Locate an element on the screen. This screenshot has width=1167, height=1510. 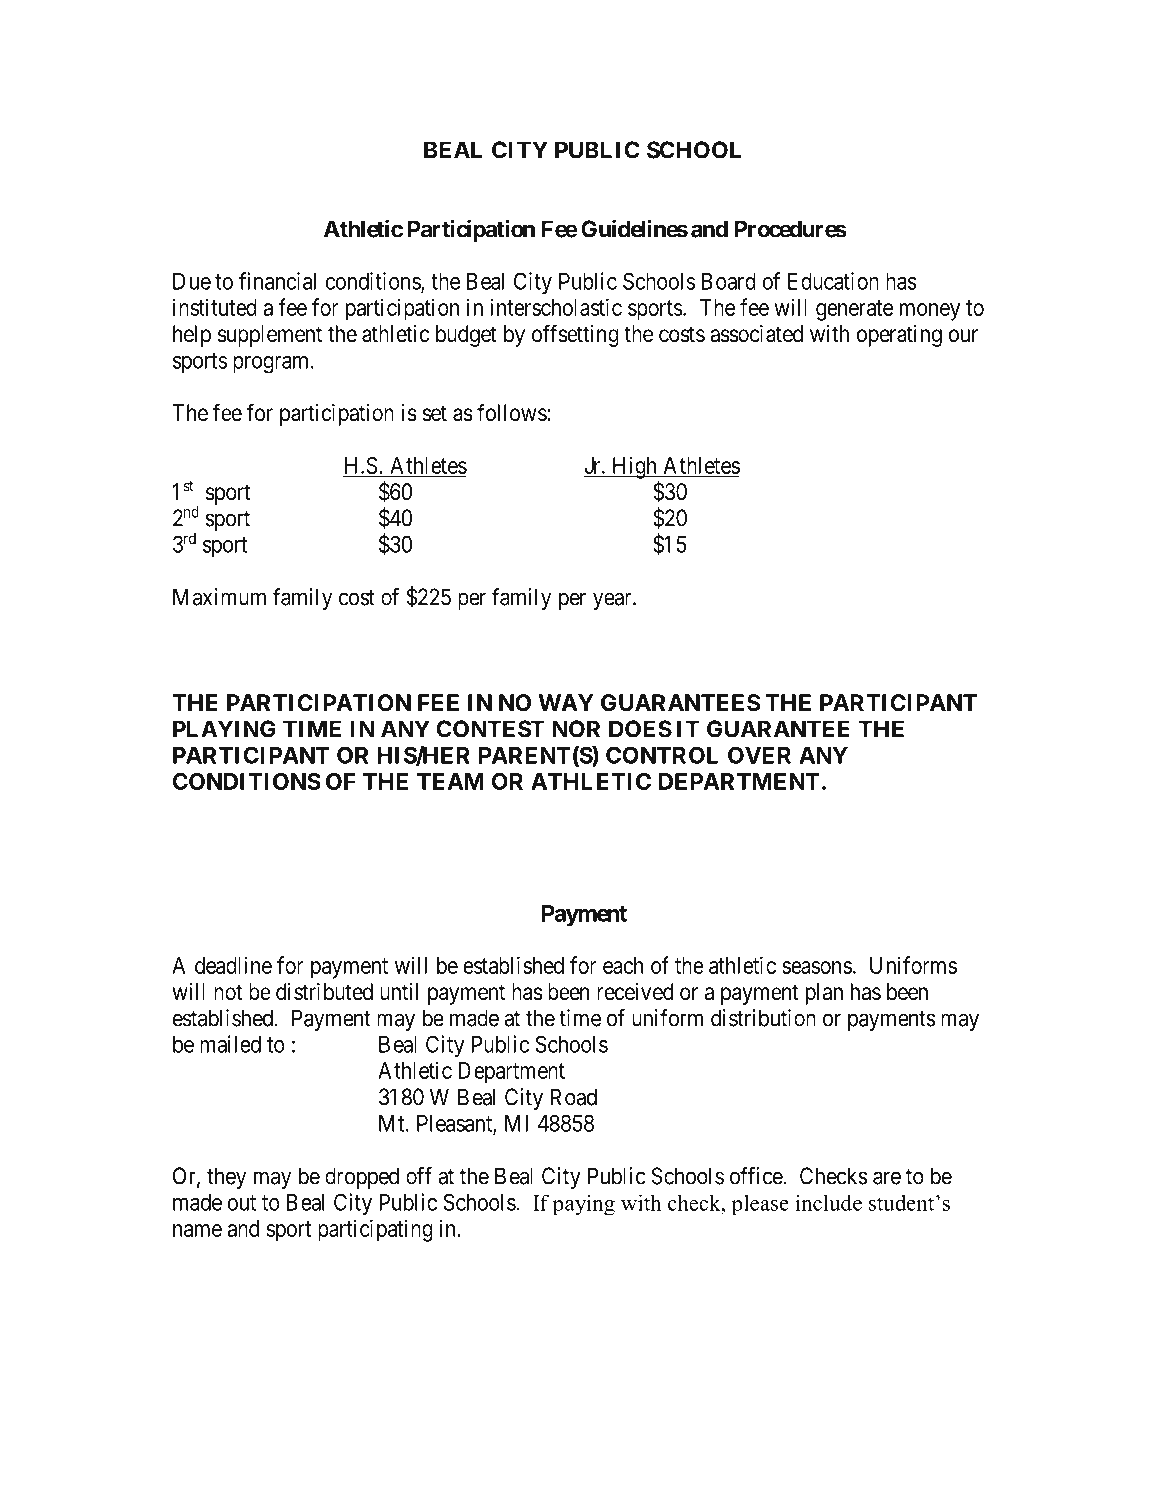
NOR is located at coordinates (576, 729).
